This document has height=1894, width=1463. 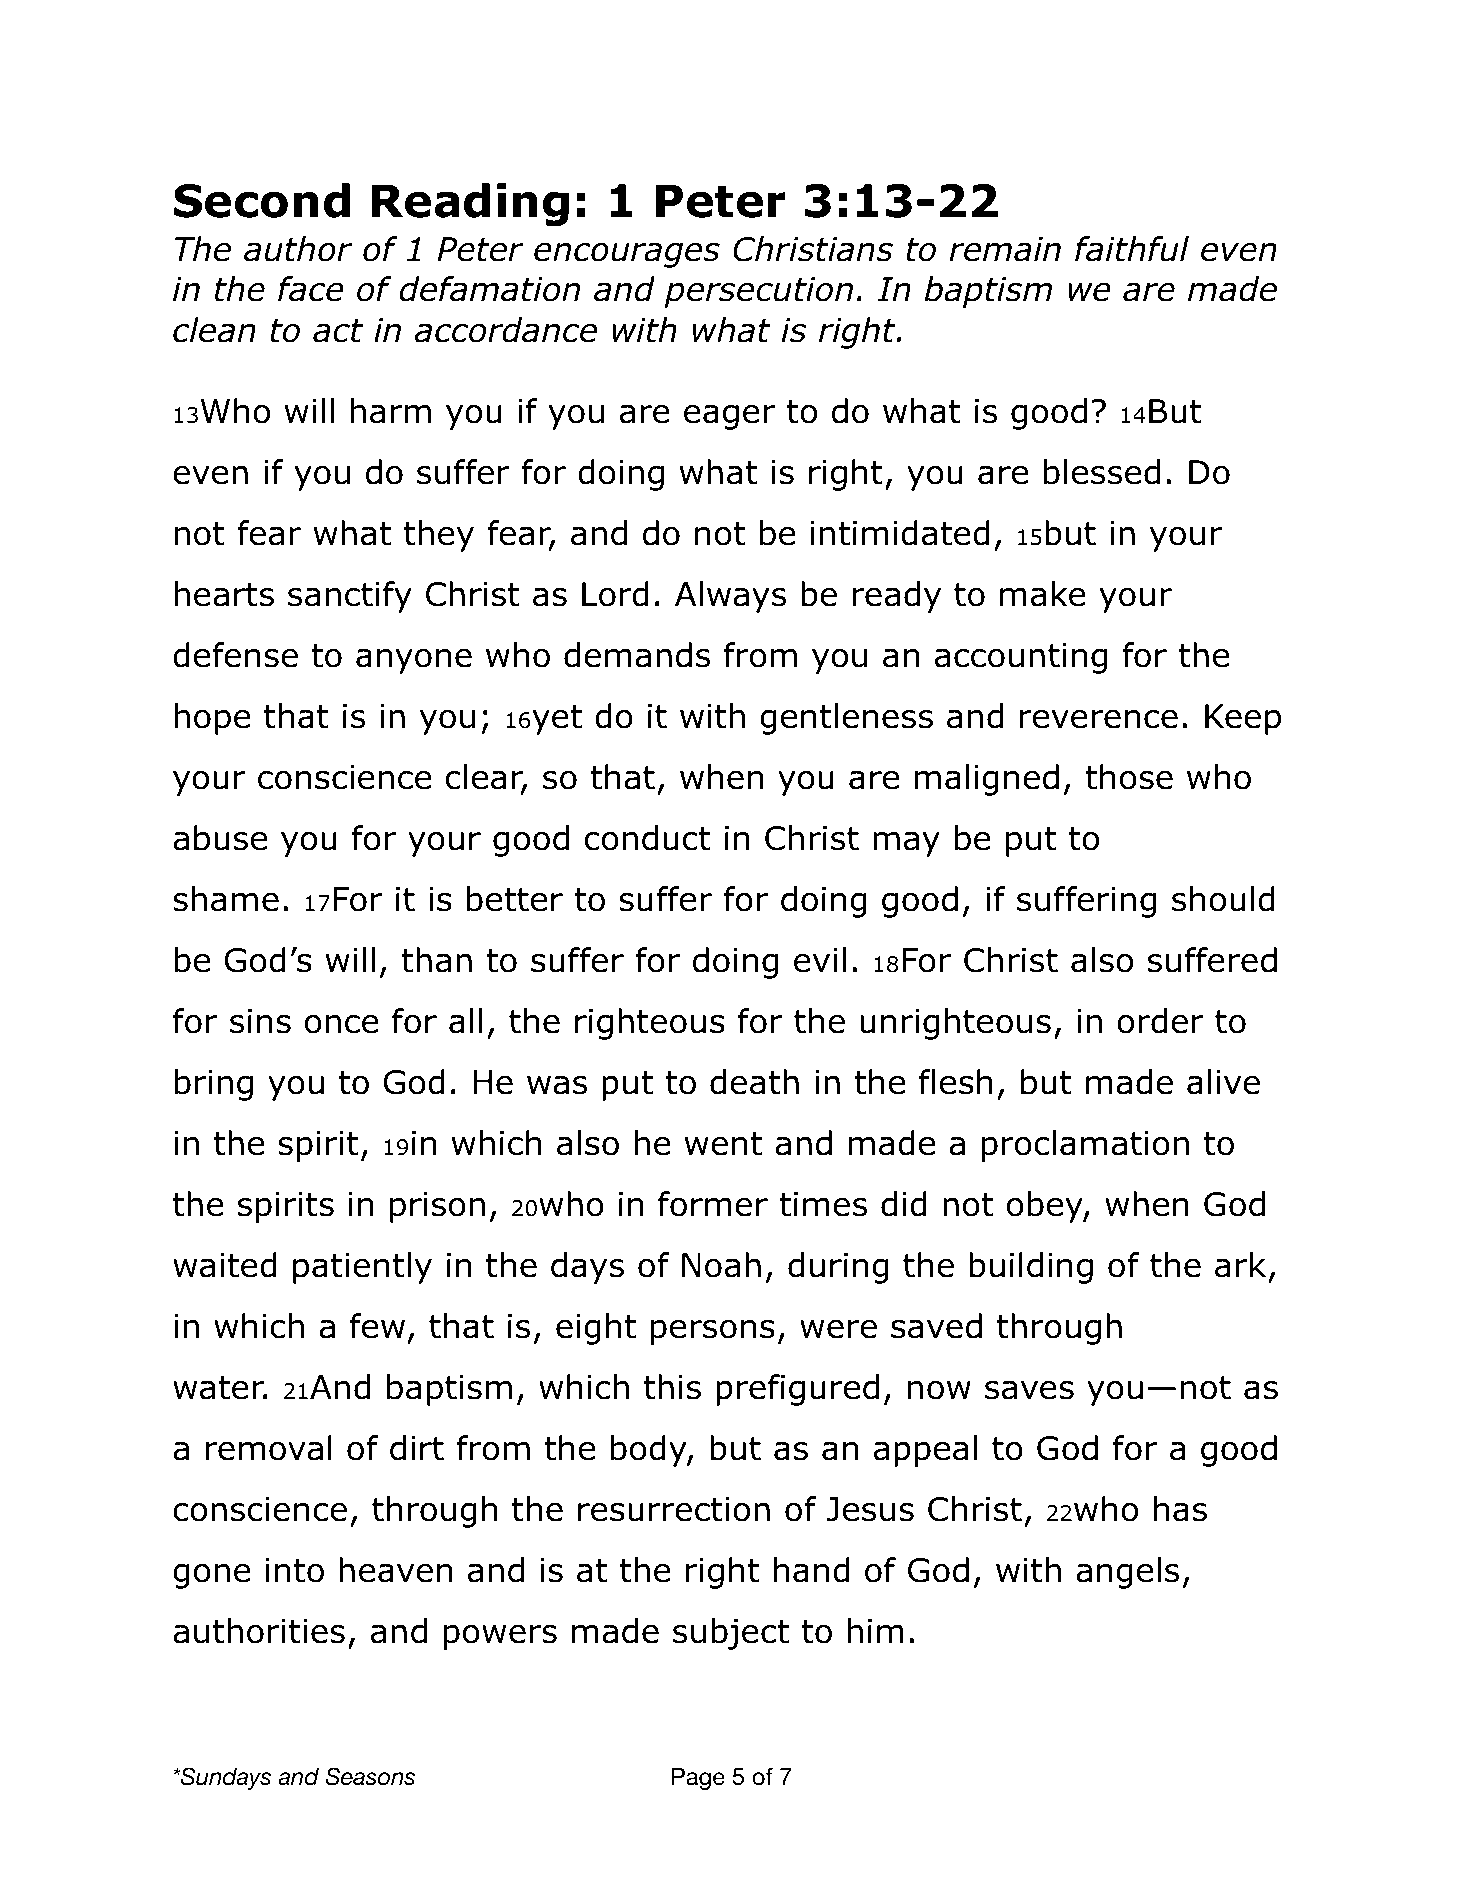 I want to click on faithful, so click(x=1132, y=249).
